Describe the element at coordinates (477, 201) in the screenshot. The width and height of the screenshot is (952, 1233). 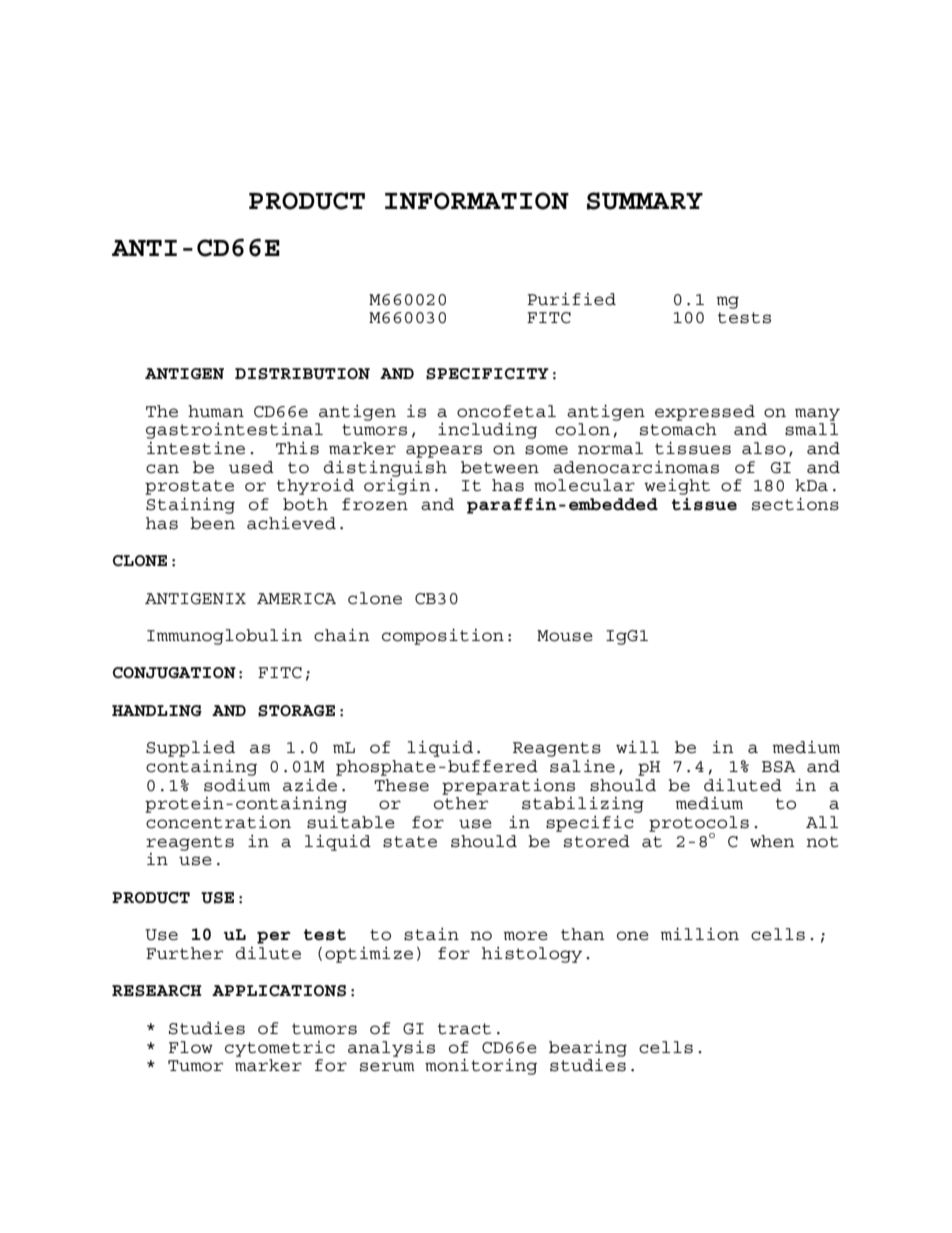
I see `INFORMATION` at that location.
